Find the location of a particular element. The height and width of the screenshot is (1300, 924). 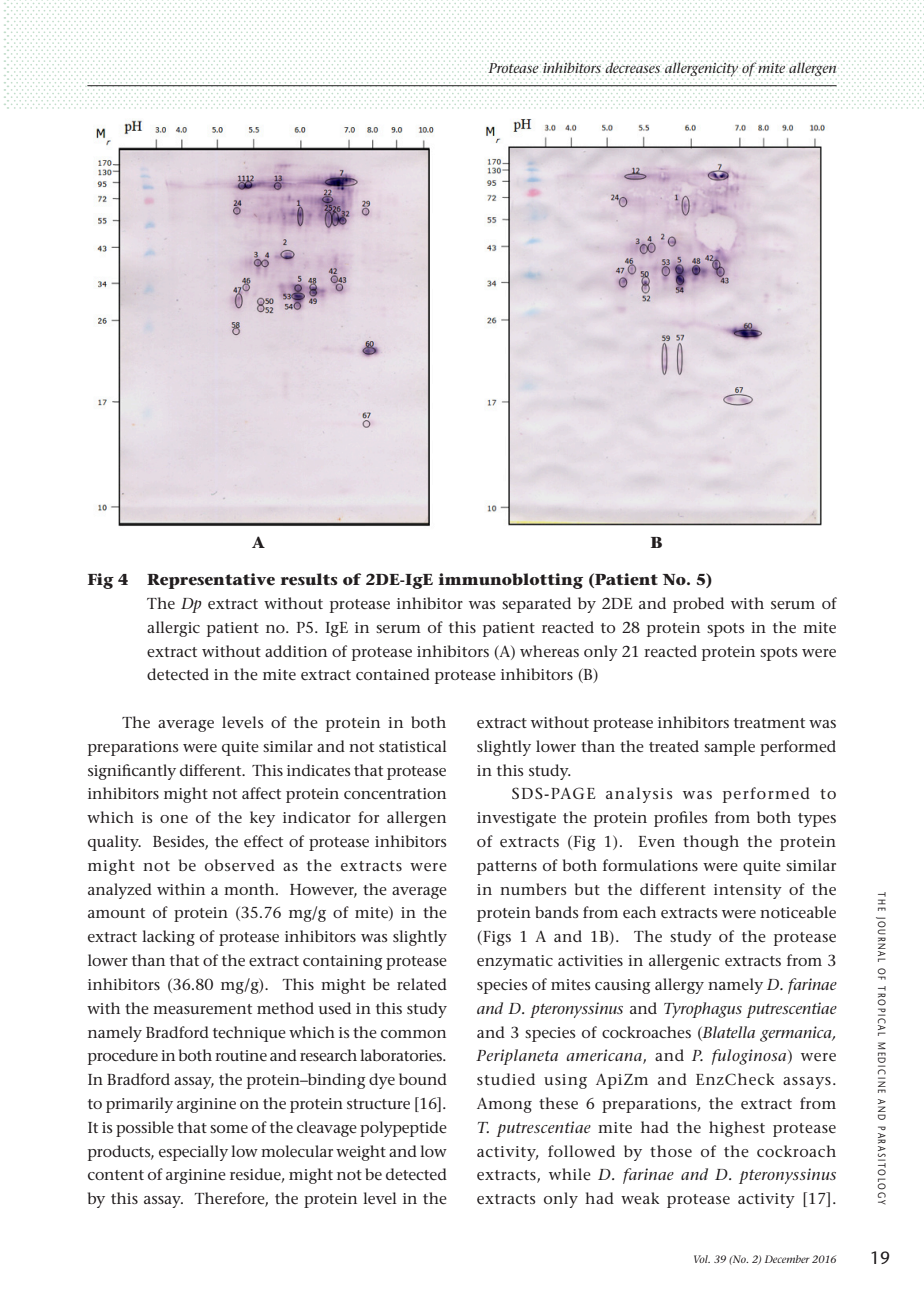

contained is located at coordinates (393, 674).
